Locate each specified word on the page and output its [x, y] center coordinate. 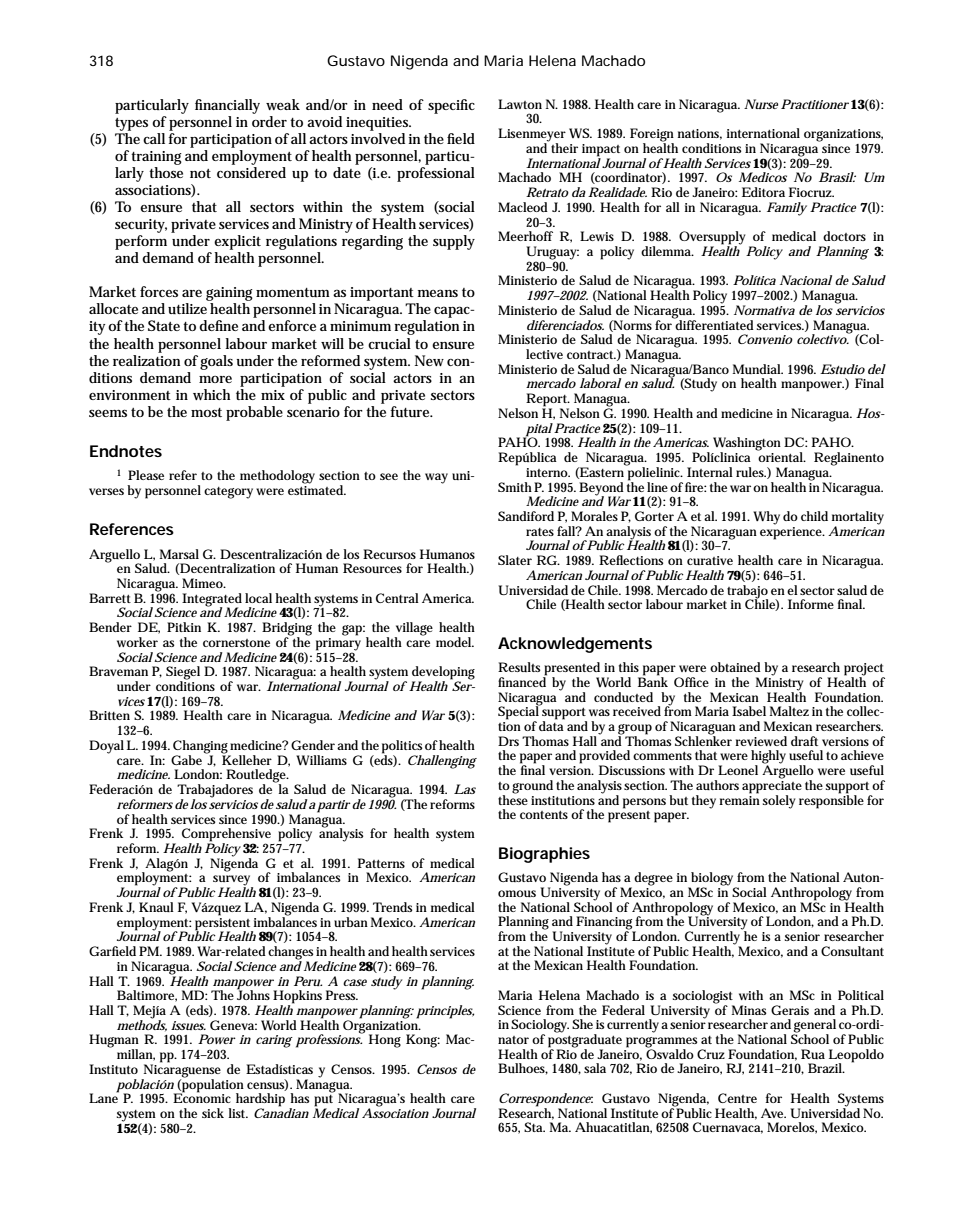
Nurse [761, 104]
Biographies [544, 855]
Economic [202, 1097]
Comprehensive [226, 836]
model [455, 642]
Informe [811, 604]
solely [779, 802]
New [429, 360]
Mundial [758, 369]
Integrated [212, 601]
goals [216, 362]
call [154, 138]
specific [451, 106]
